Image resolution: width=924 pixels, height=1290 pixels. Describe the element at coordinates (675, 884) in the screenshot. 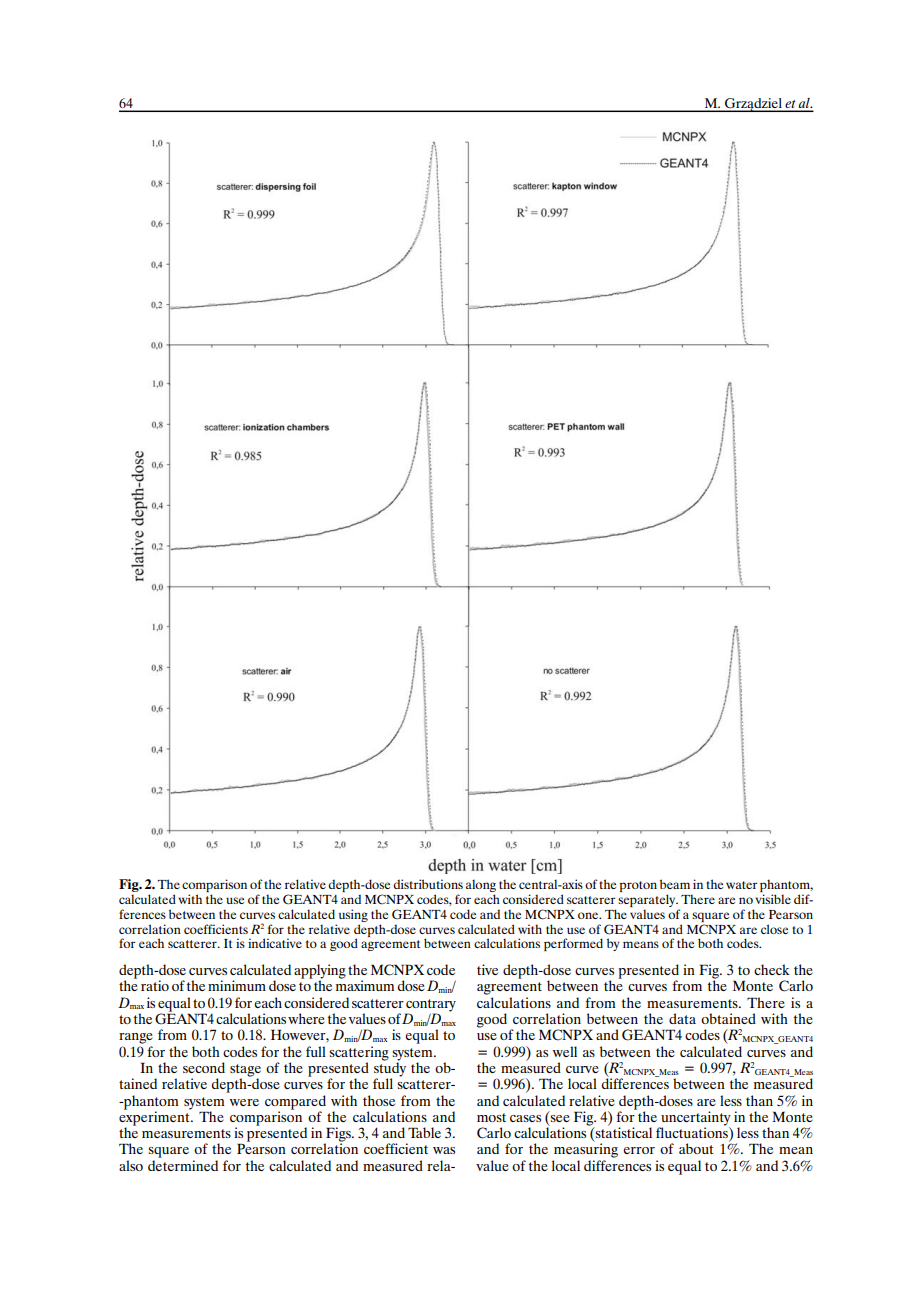

I see `beam` at that location.
